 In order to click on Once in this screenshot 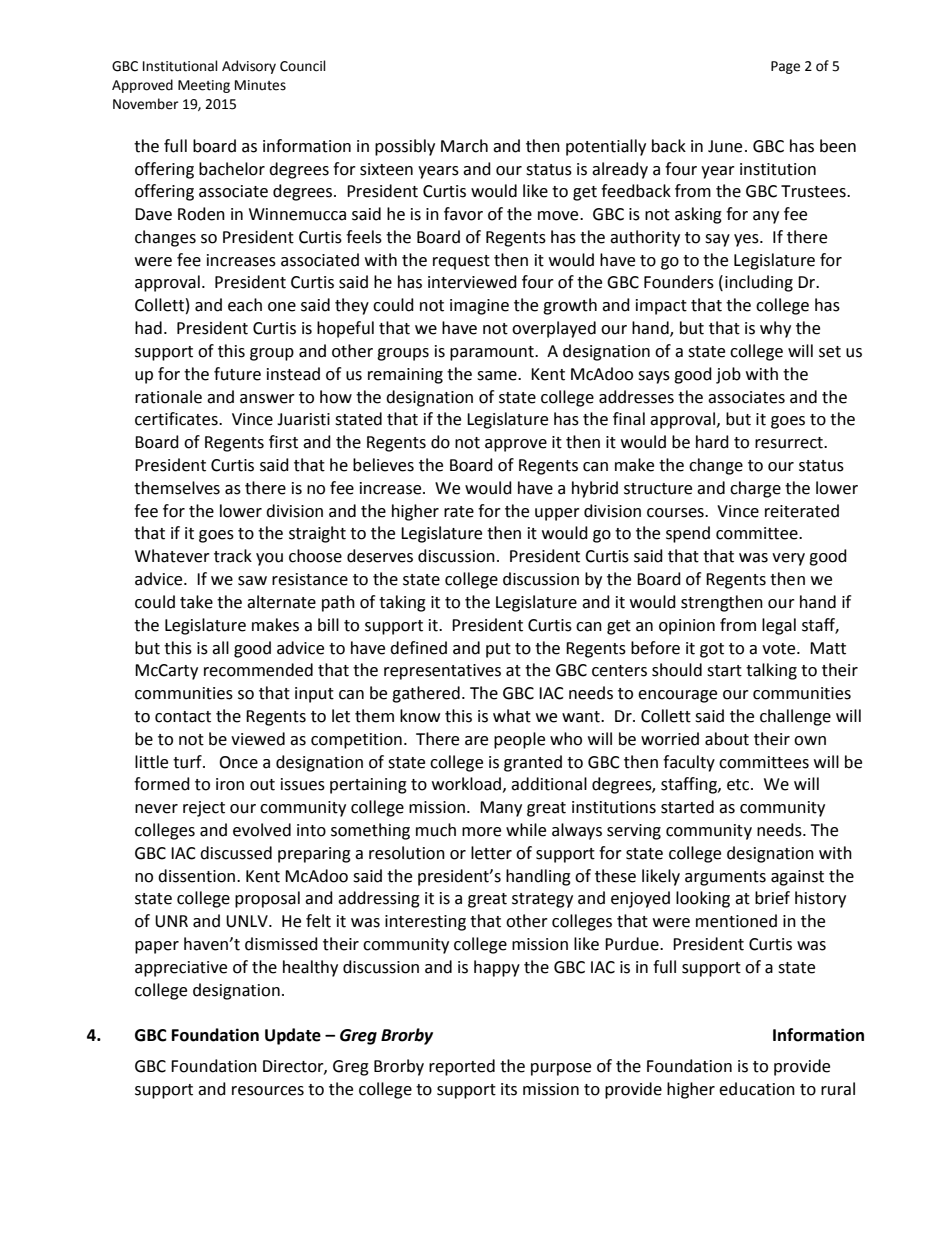, I will do `click(238, 762)`.
